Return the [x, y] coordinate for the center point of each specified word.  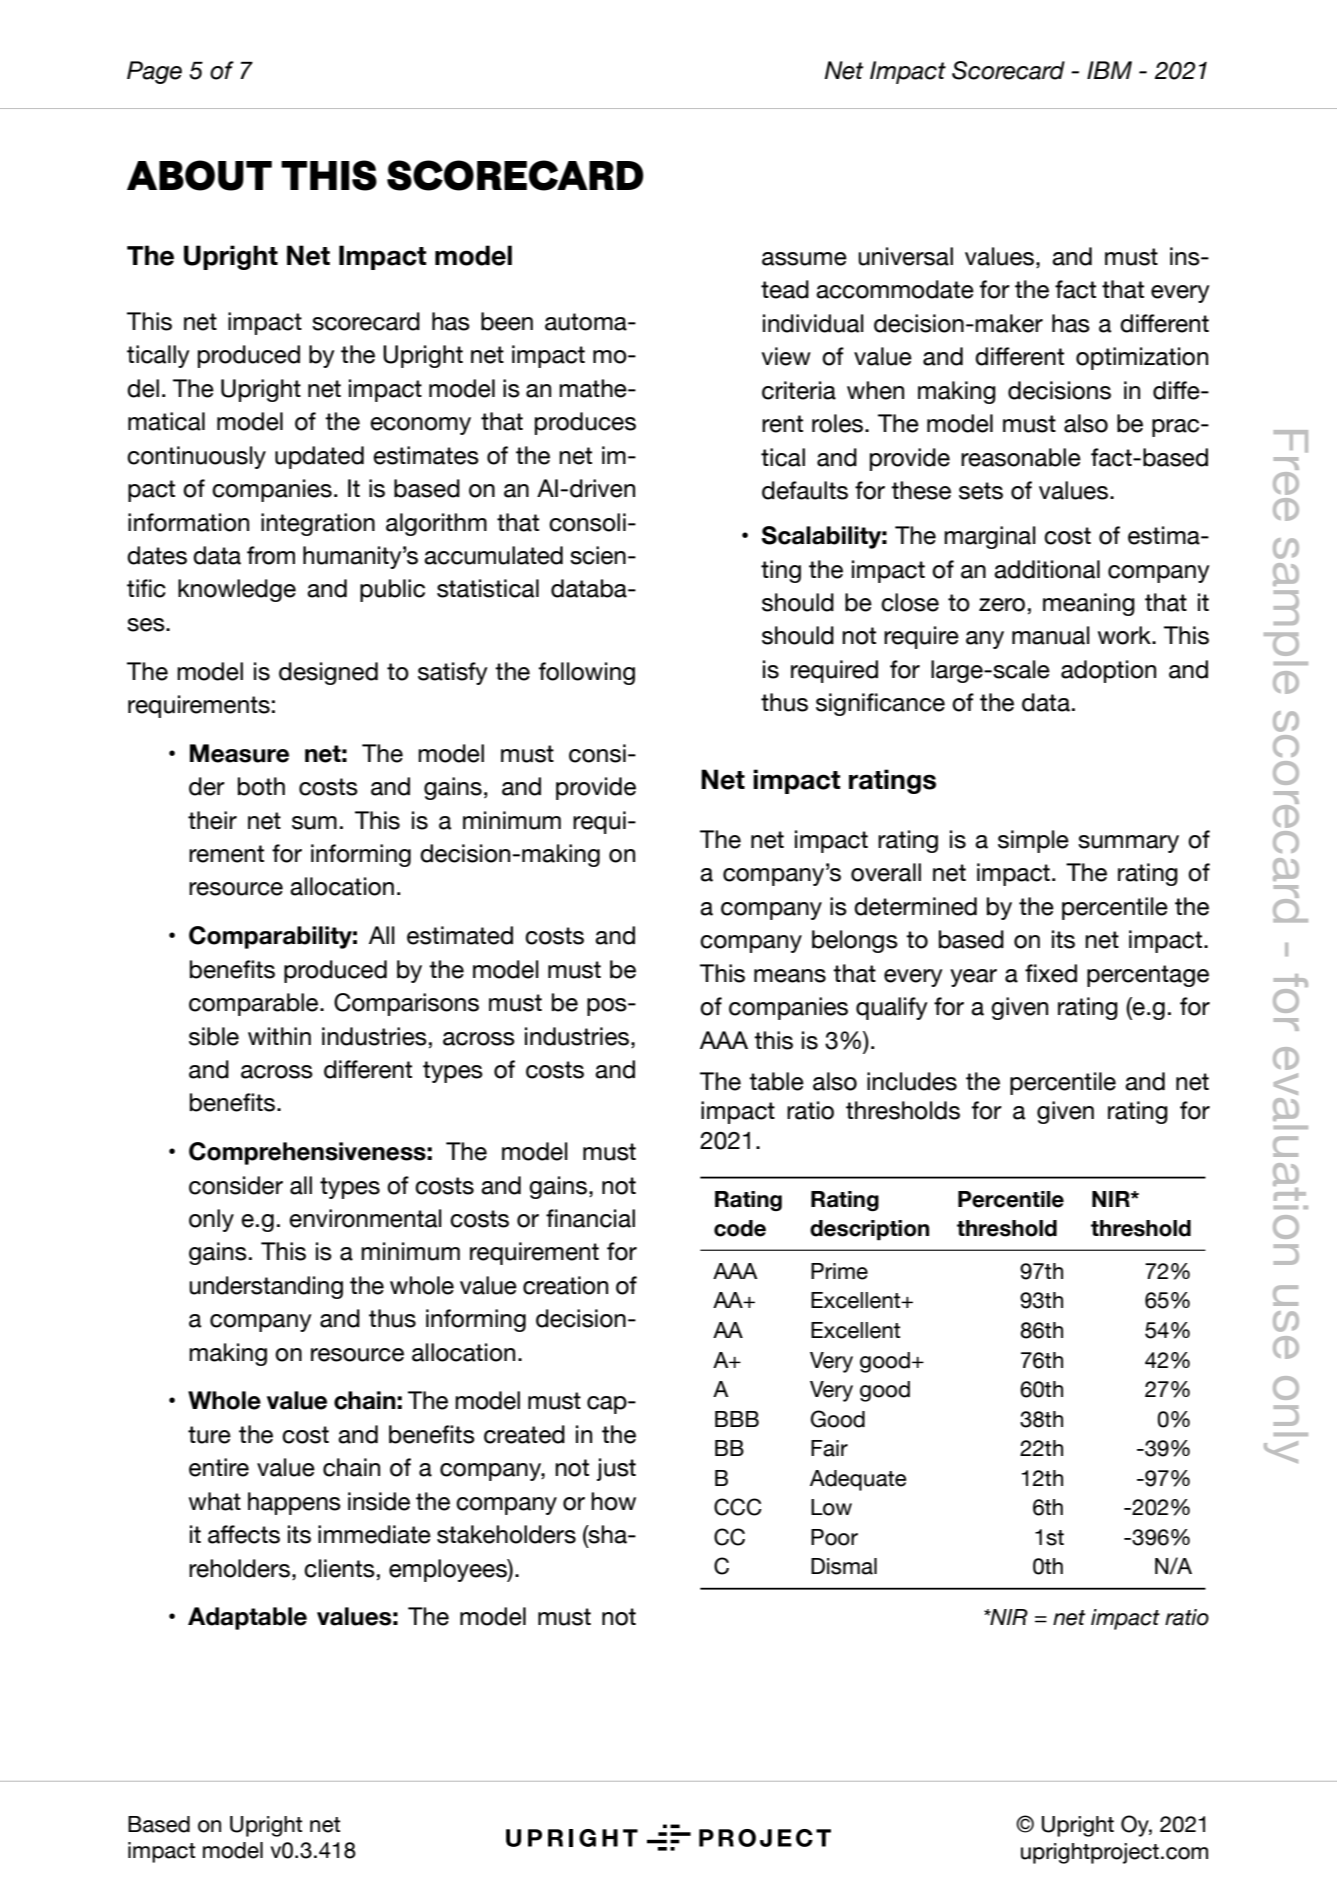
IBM [1109, 70]
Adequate [858, 1480]
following [587, 673]
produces [585, 423]
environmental [365, 1218]
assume [804, 259]
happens [294, 1503]
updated [319, 457]
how [613, 1501]
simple [1033, 841]
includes [912, 1081]
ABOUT [199, 175]
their [212, 820]
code [740, 1228]
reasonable [1021, 457]
